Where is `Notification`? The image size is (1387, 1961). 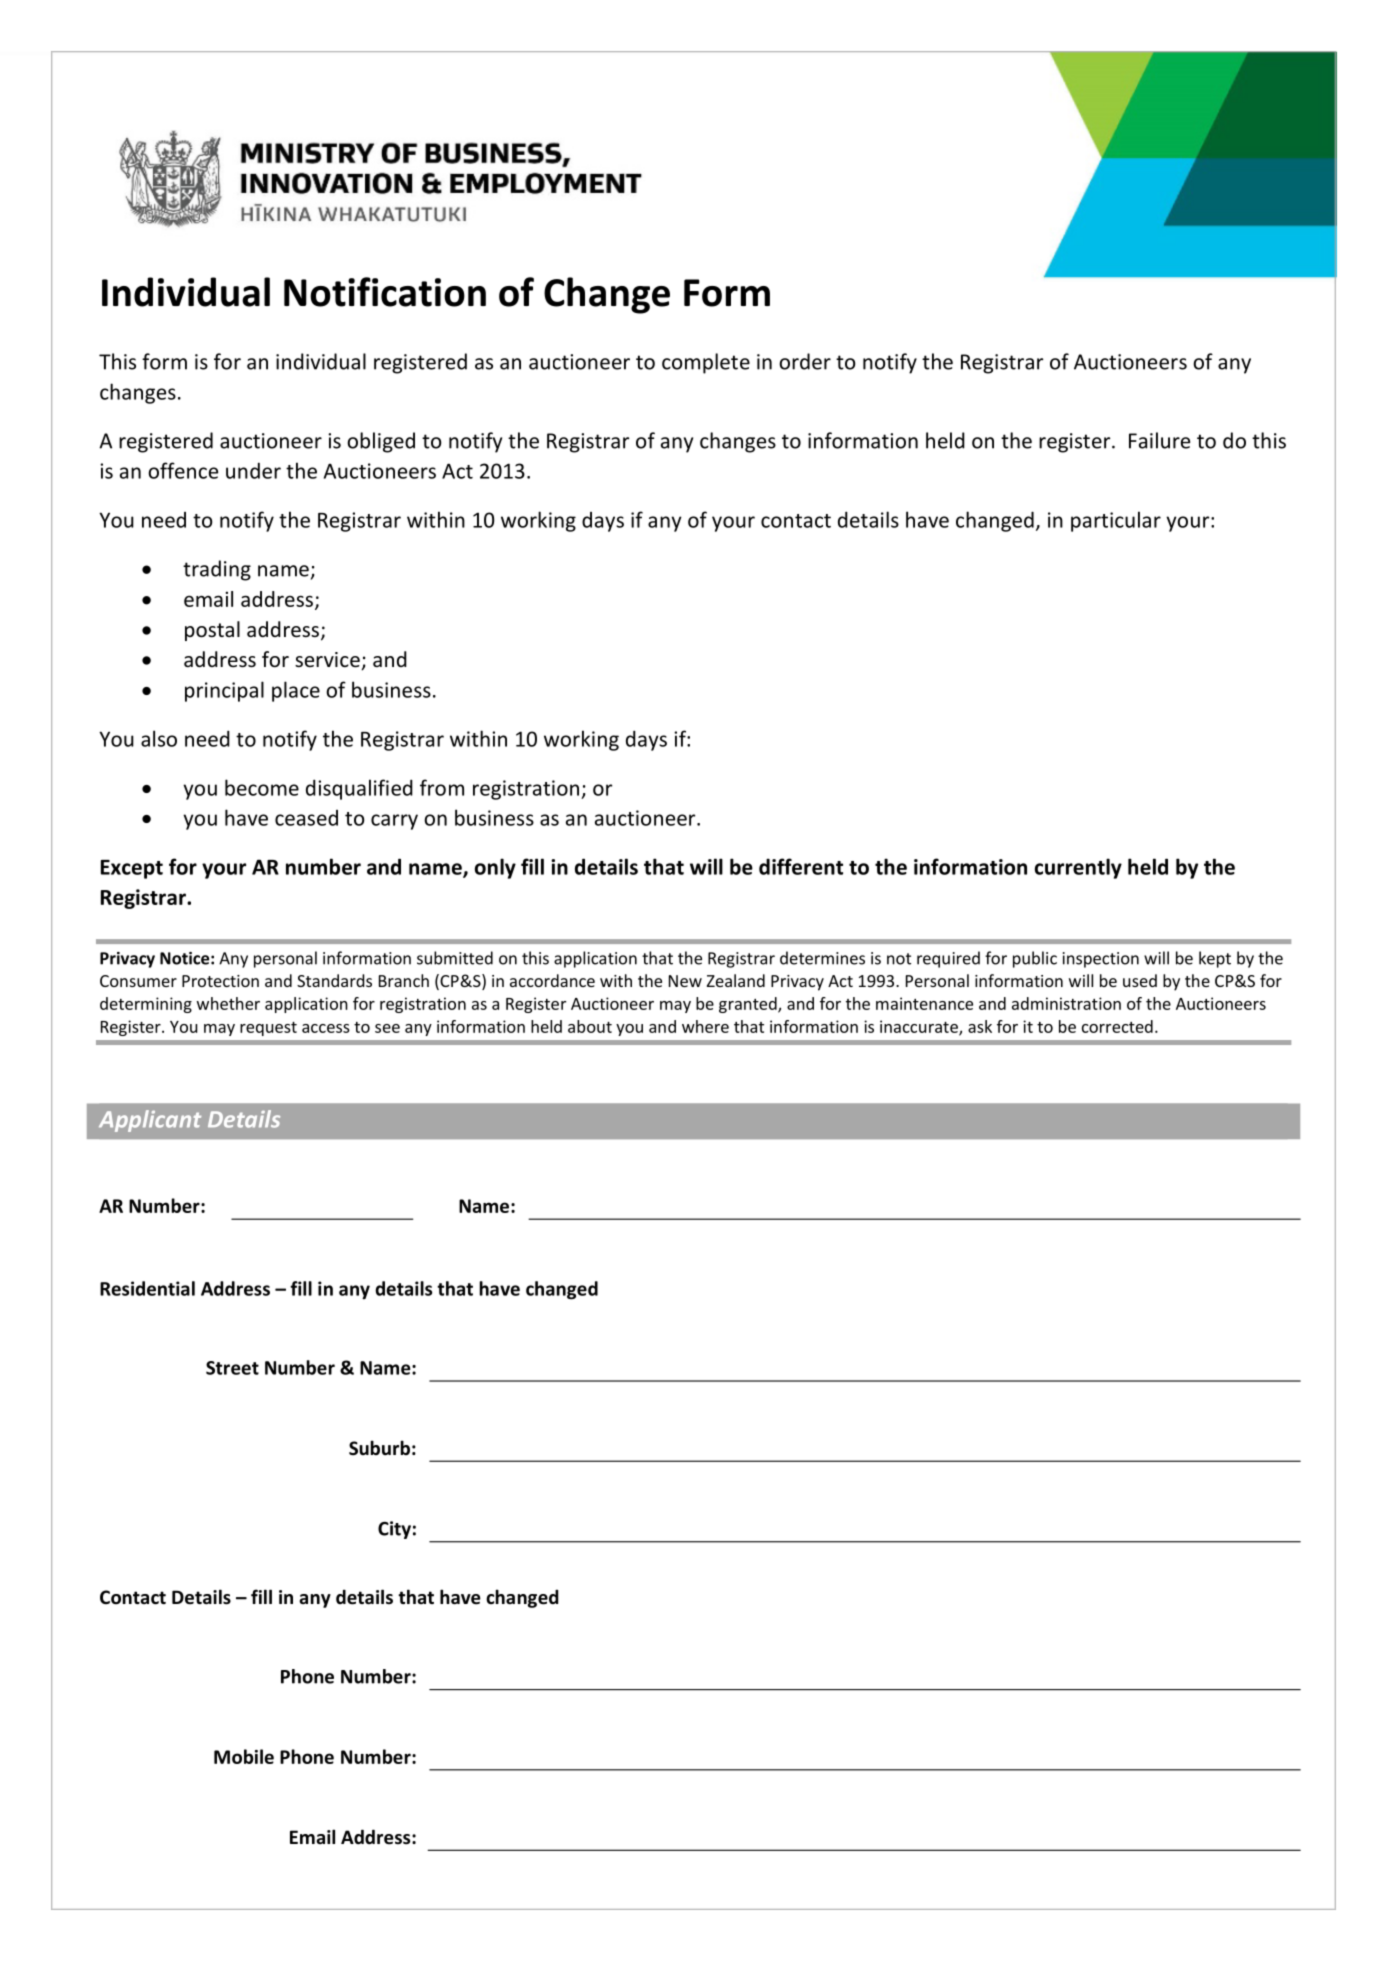
Notification is located at coordinates (385, 292).
